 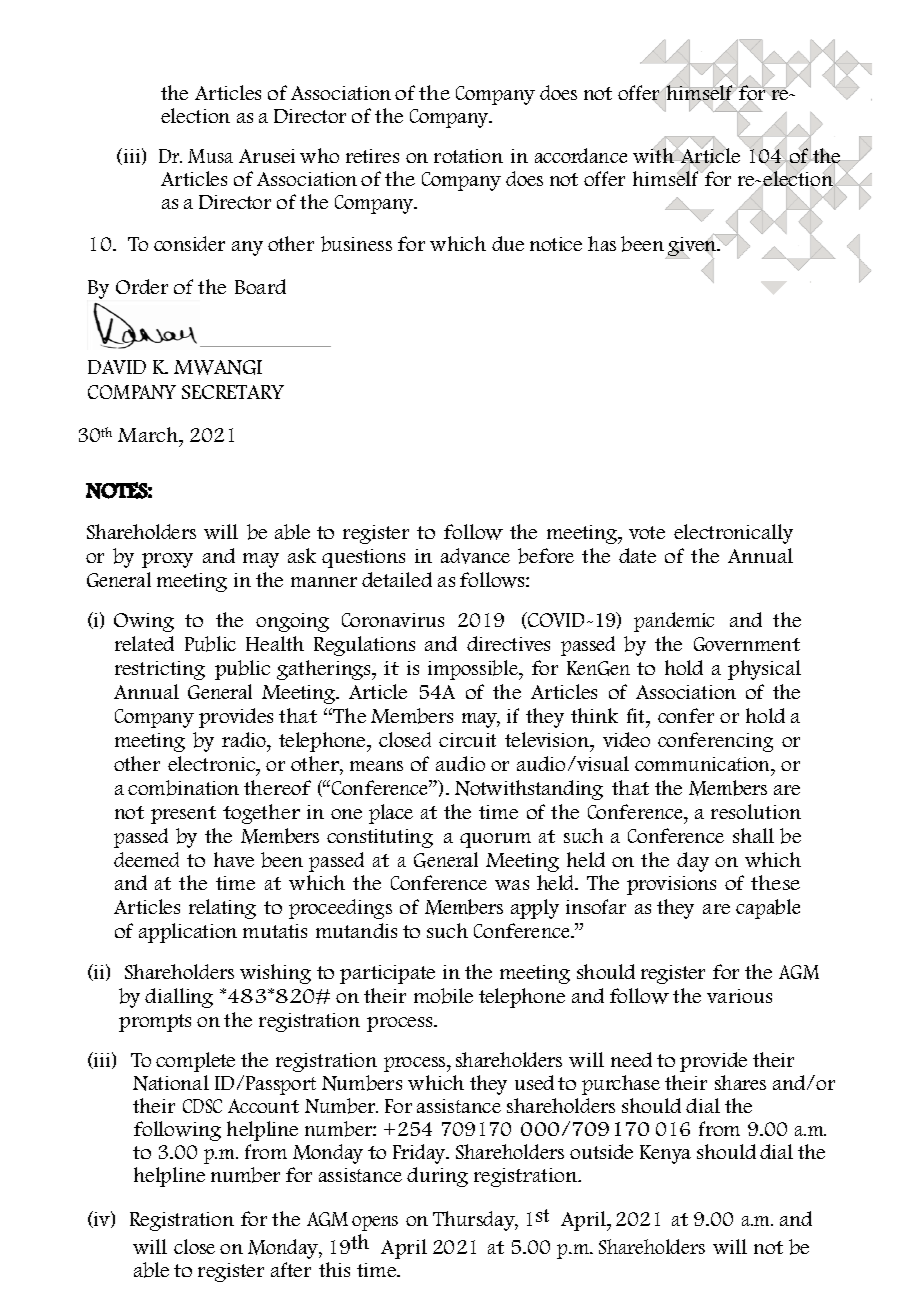 I want to click on Kenya, so click(x=665, y=1154).
